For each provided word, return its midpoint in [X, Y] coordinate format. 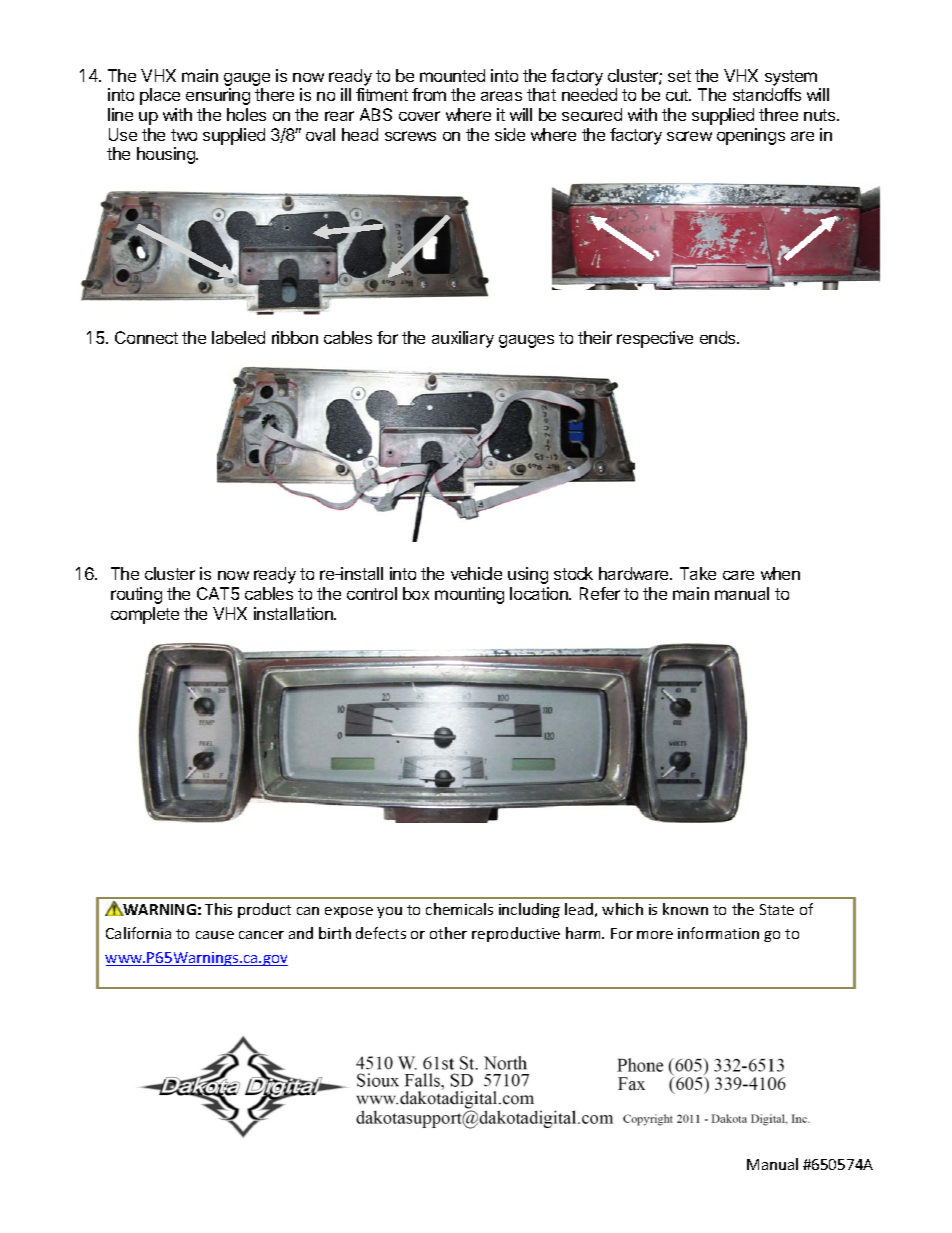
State [777, 909]
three [778, 114]
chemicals [459, 909]
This [218, 909]
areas [501, 96]
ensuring [218, 96]
